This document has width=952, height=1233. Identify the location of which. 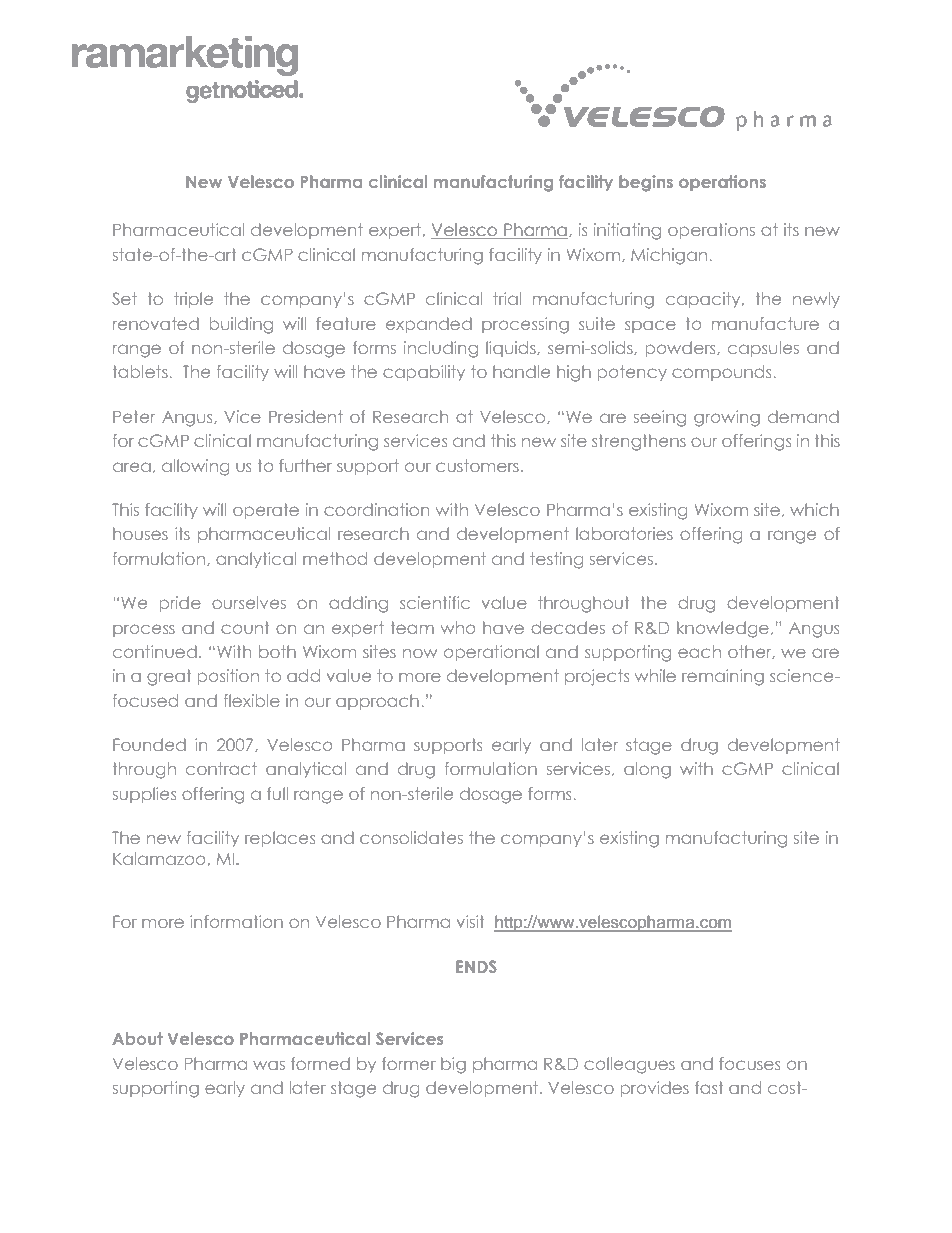
(814, 509).
